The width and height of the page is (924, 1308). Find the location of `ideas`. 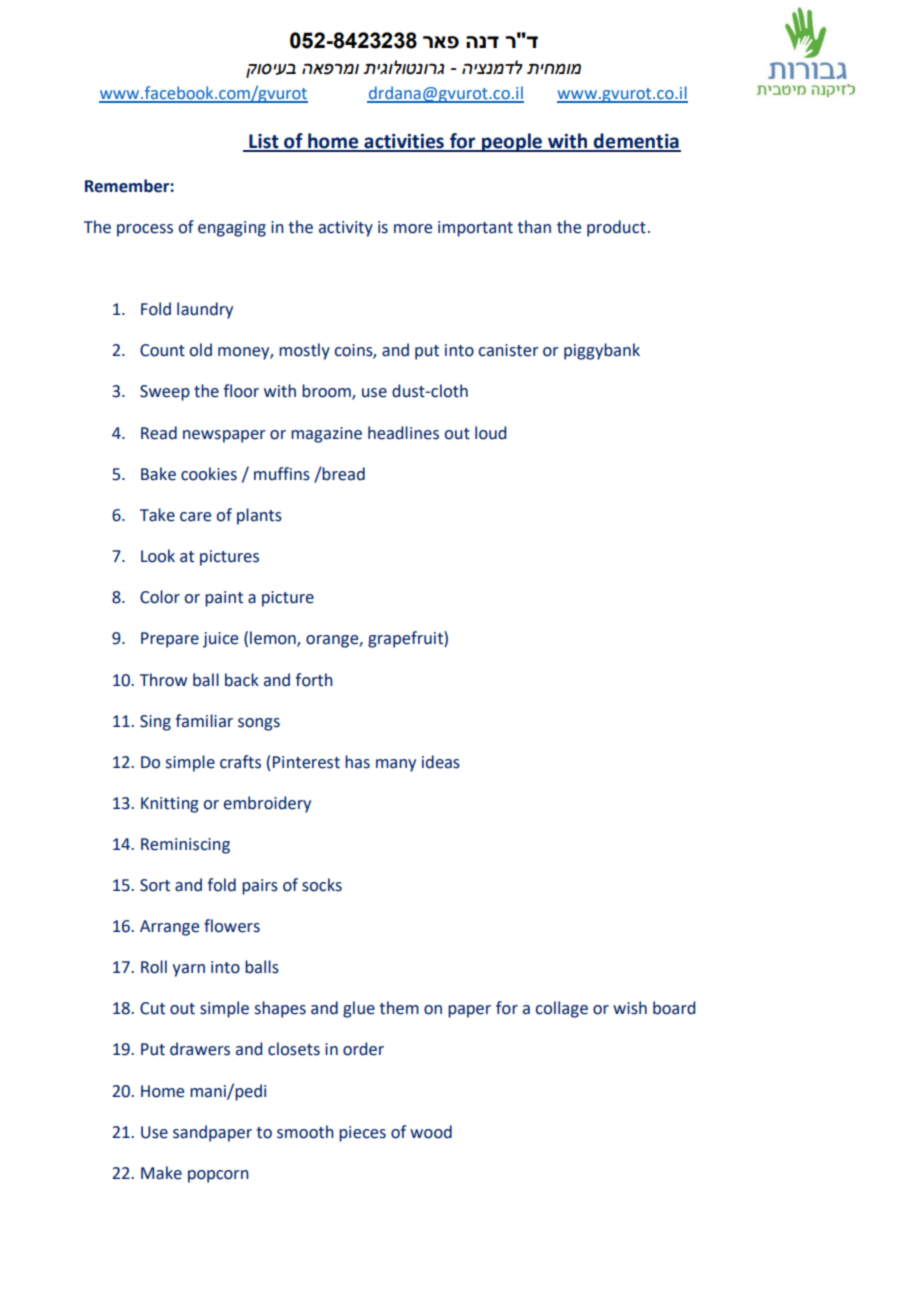

ideas is located at coordinates (441, 762).
